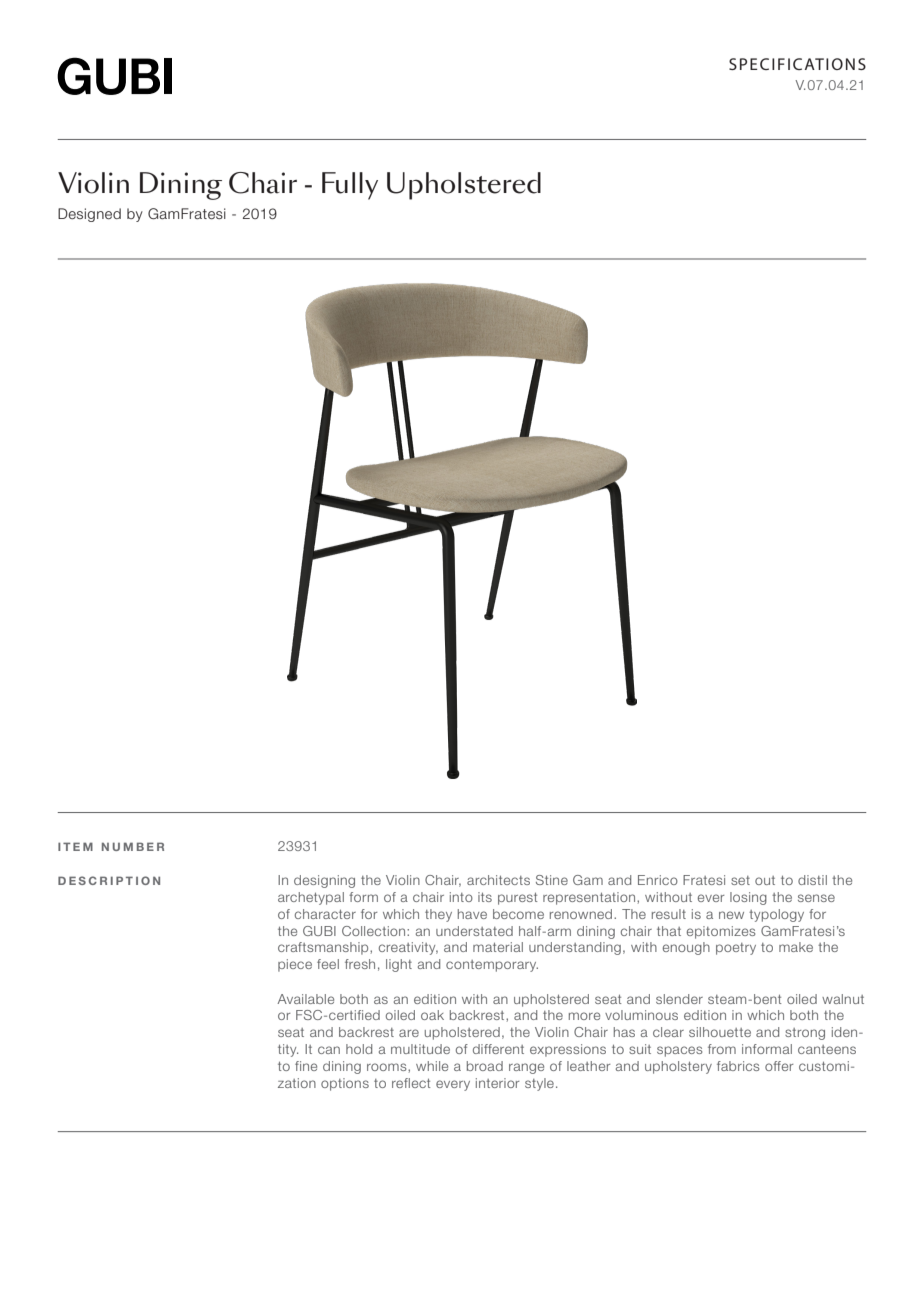  What do you see at coordinates (89, 215) in the document?
I see `Designed` at bounding box center [89, 215].
